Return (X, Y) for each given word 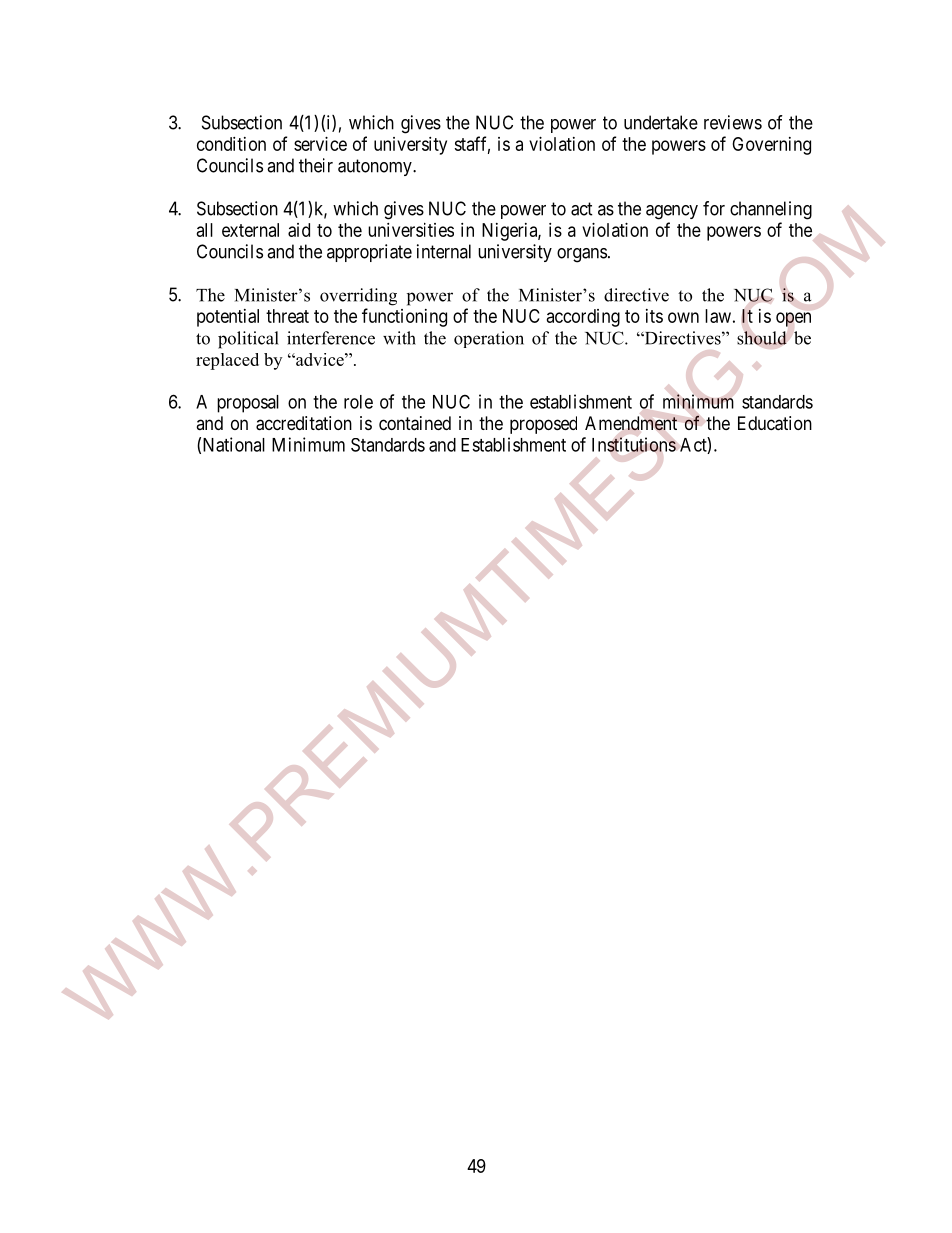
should (762, 338)
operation (489, 339)
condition (231, 144)
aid (299, 230)
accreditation (304, 423)
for (714, 208)
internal (444, 251)
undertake (661, 122)
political (248, 340)
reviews (733, 122)
